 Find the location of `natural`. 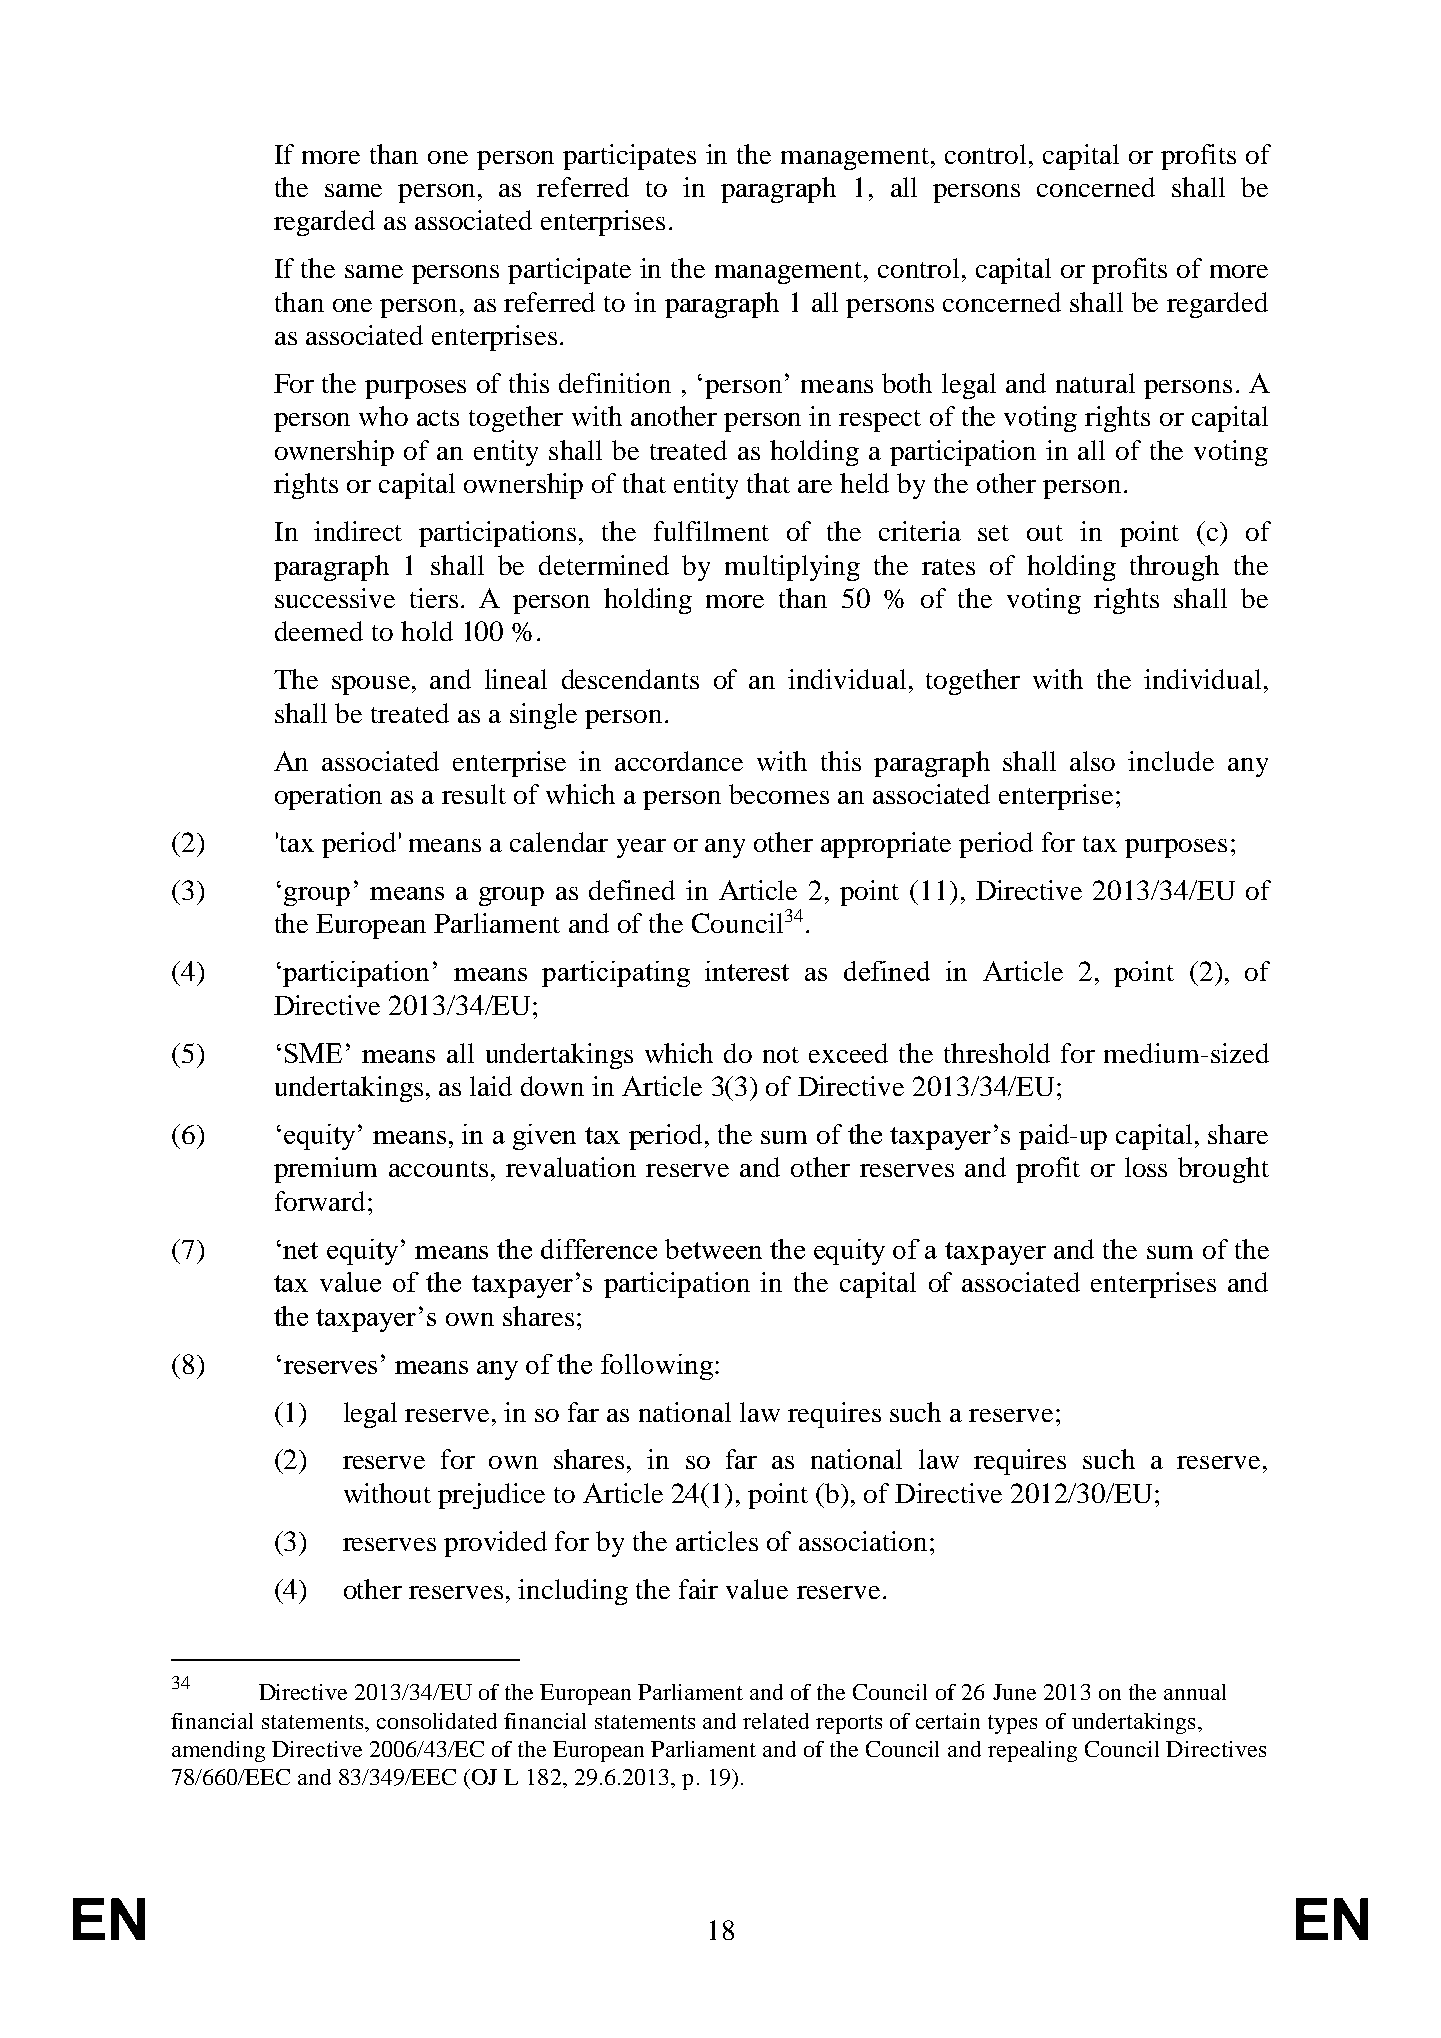

natural is located at coordinates (1095, 383).
